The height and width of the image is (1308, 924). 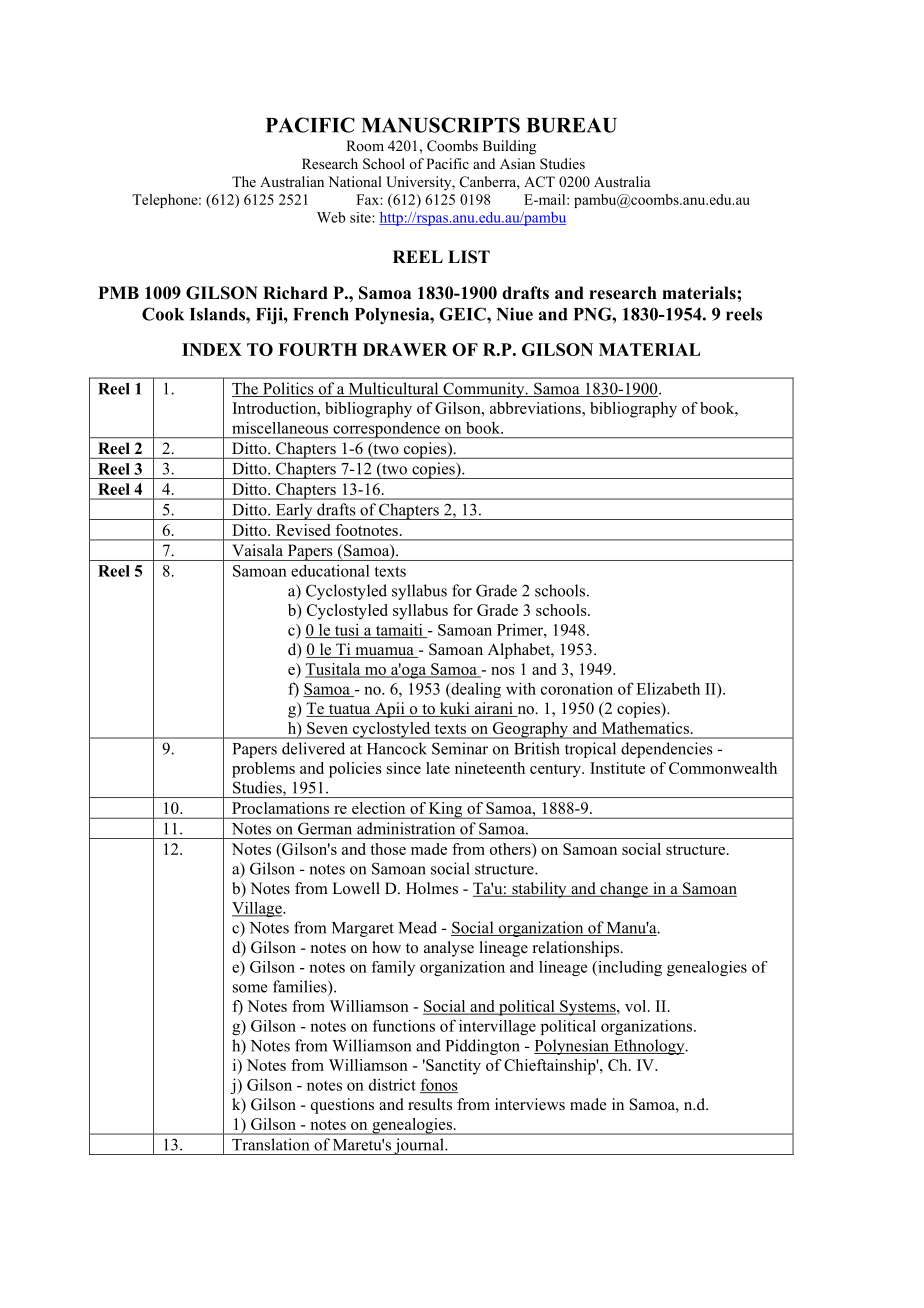 I want to click on Elizabeth, so click(x=668, y=688).
